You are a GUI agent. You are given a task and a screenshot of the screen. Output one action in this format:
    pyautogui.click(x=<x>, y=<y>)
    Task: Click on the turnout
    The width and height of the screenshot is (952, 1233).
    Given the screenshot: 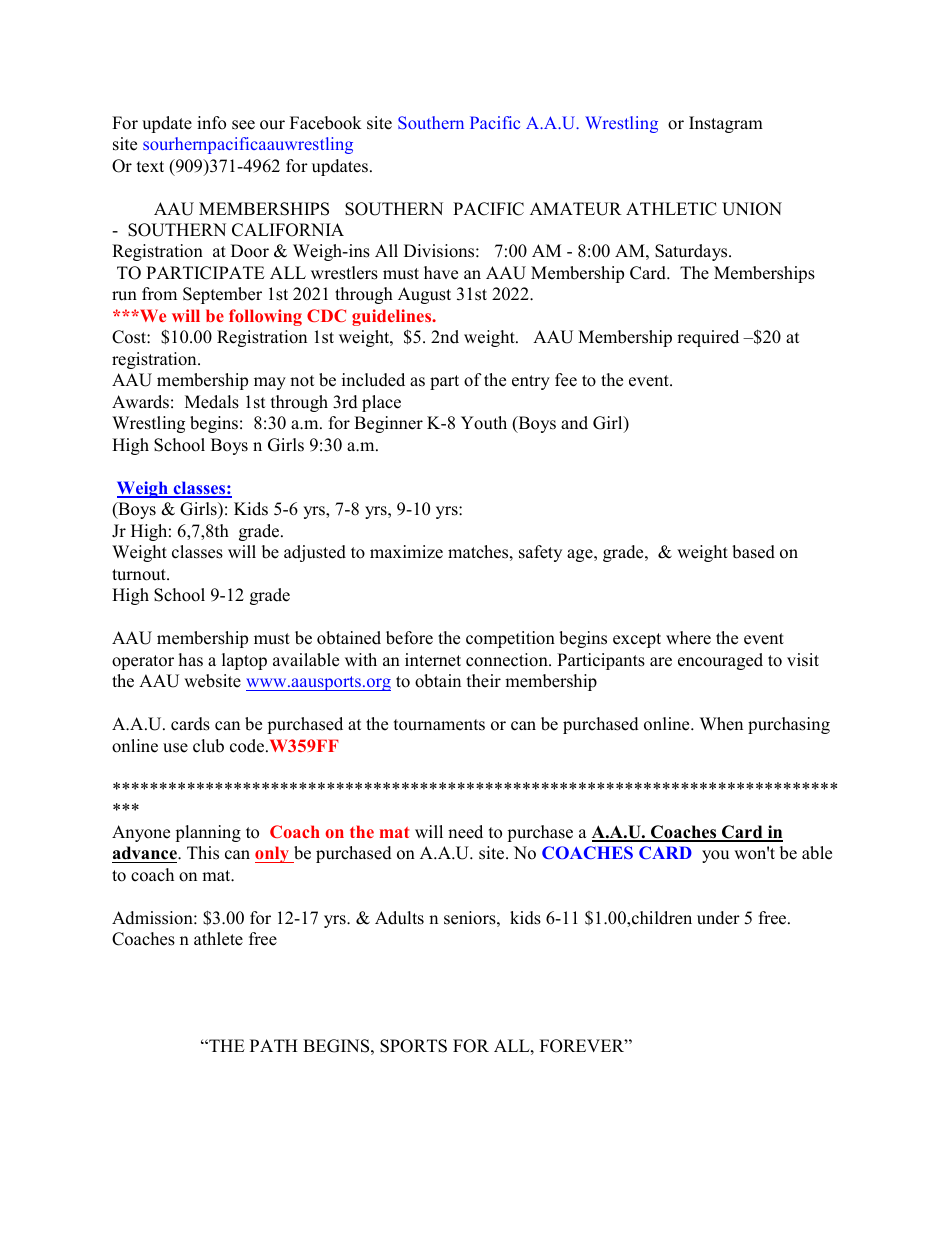 What is the action you would take?
    pyautogui.click(x=140, y=575)
